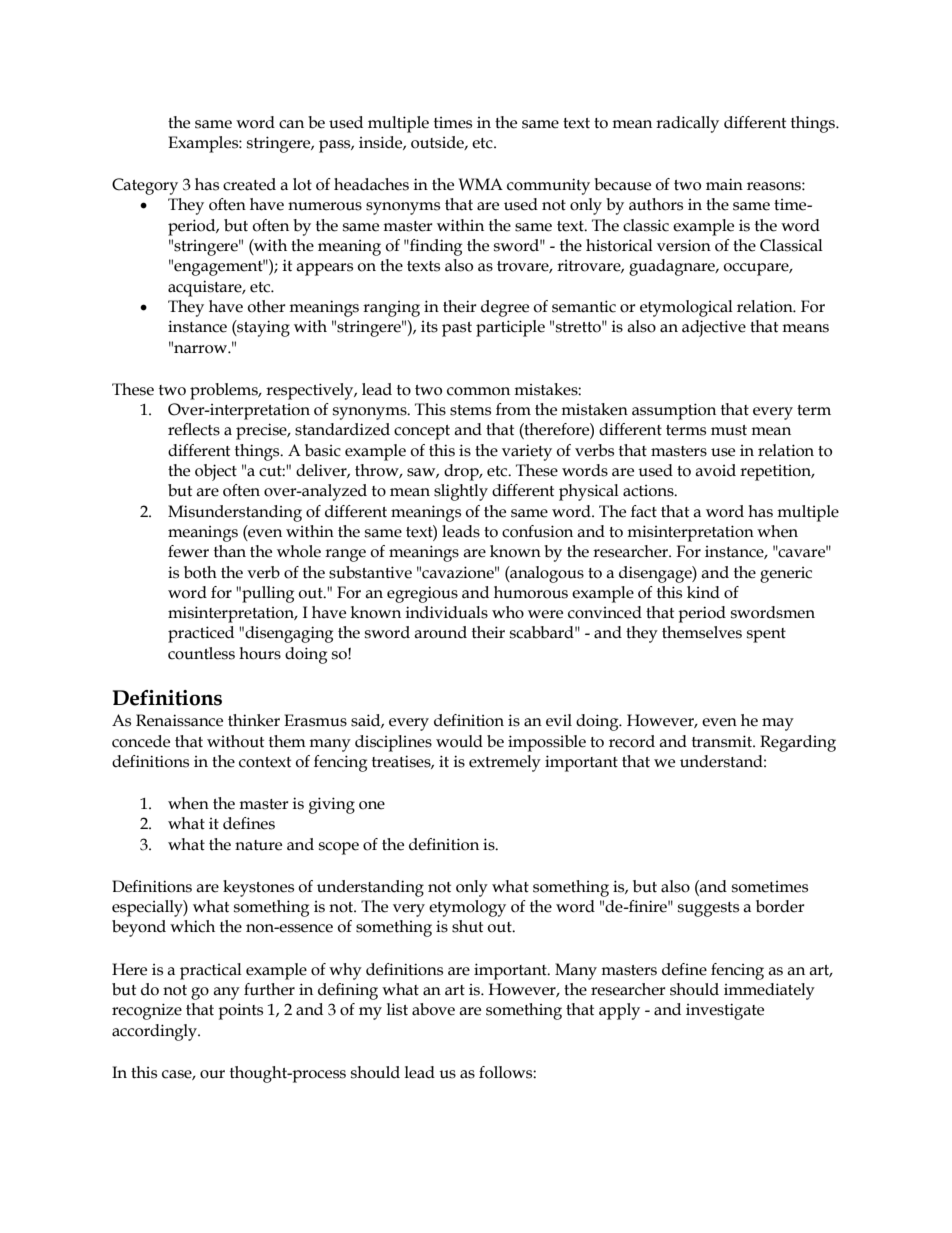  What do you see at coordinates (481, 184) in the screenshot?
I see `WMA` at bounding box center [481, 184].
